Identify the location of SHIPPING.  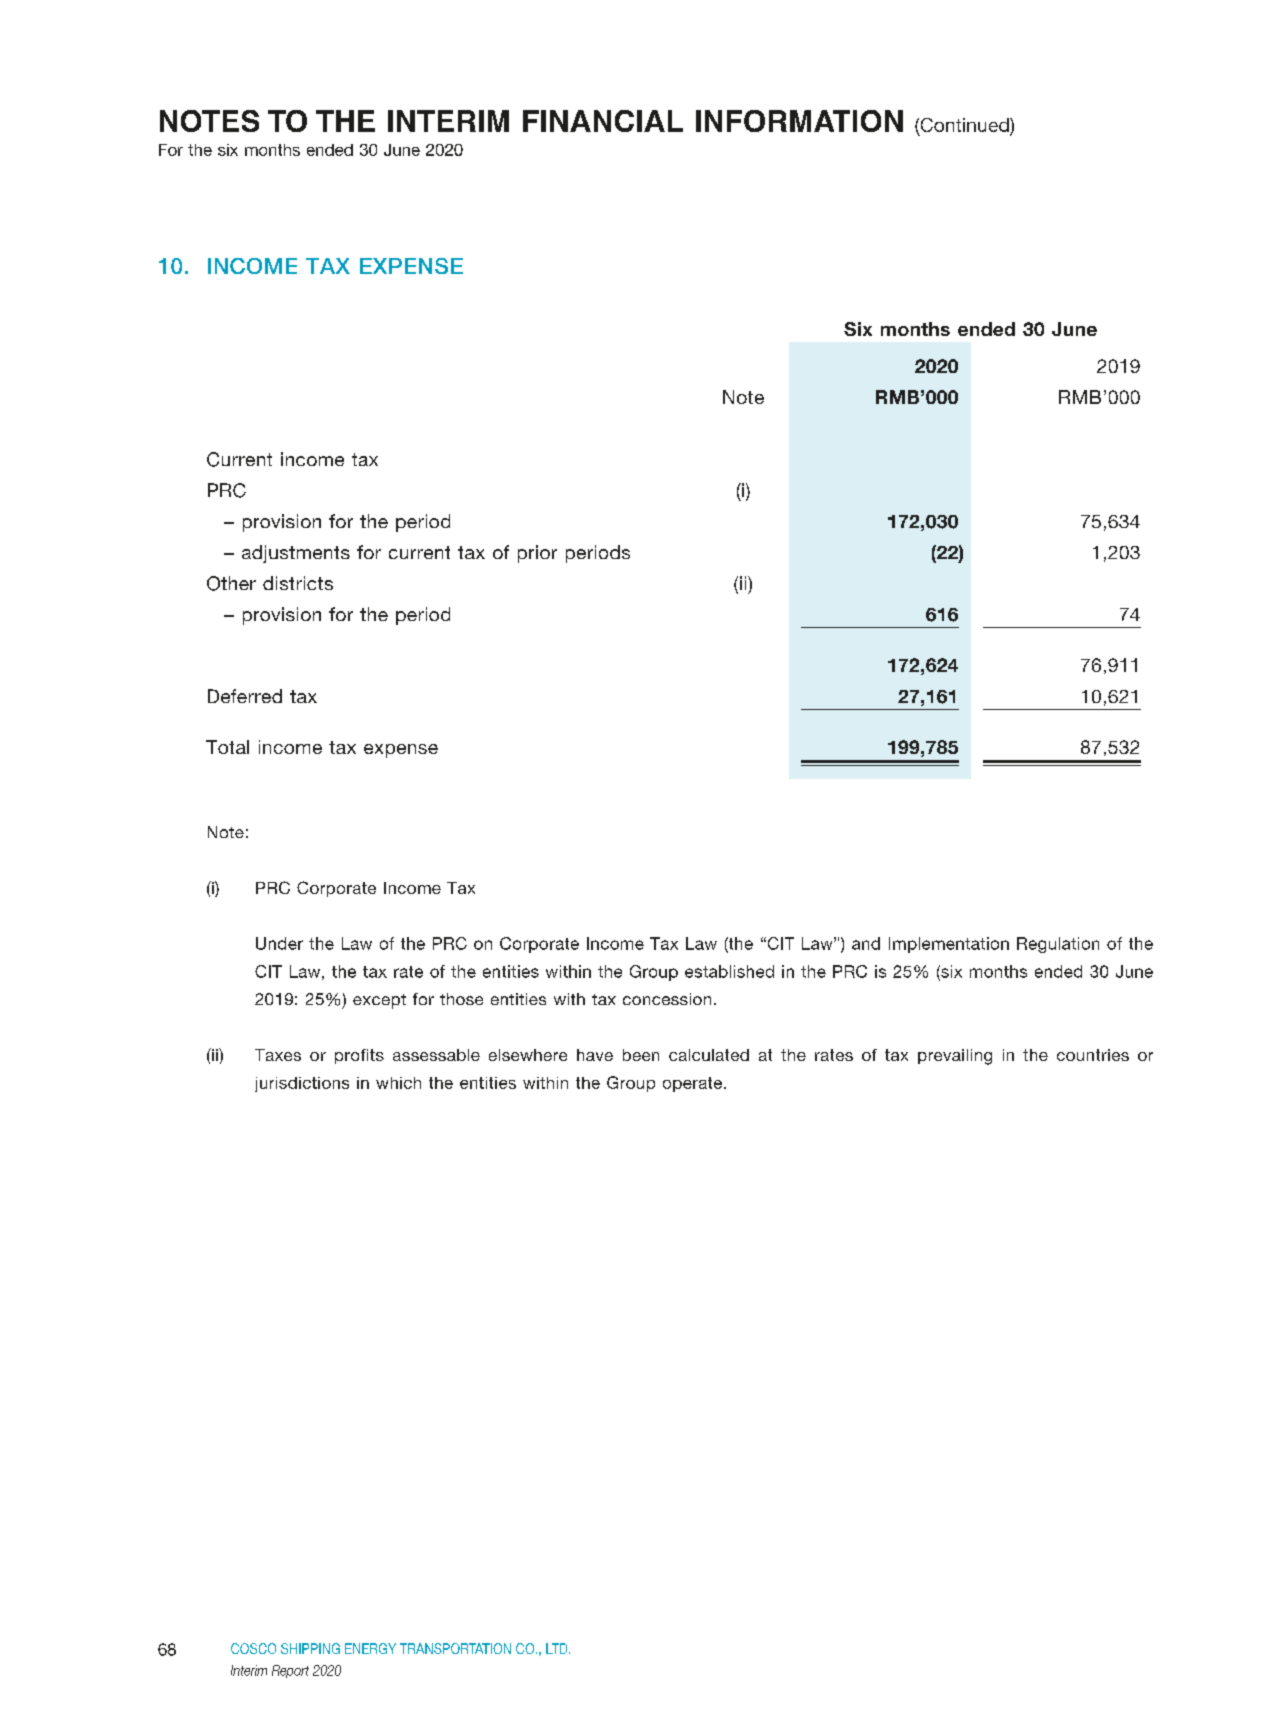
(310, 1648).
